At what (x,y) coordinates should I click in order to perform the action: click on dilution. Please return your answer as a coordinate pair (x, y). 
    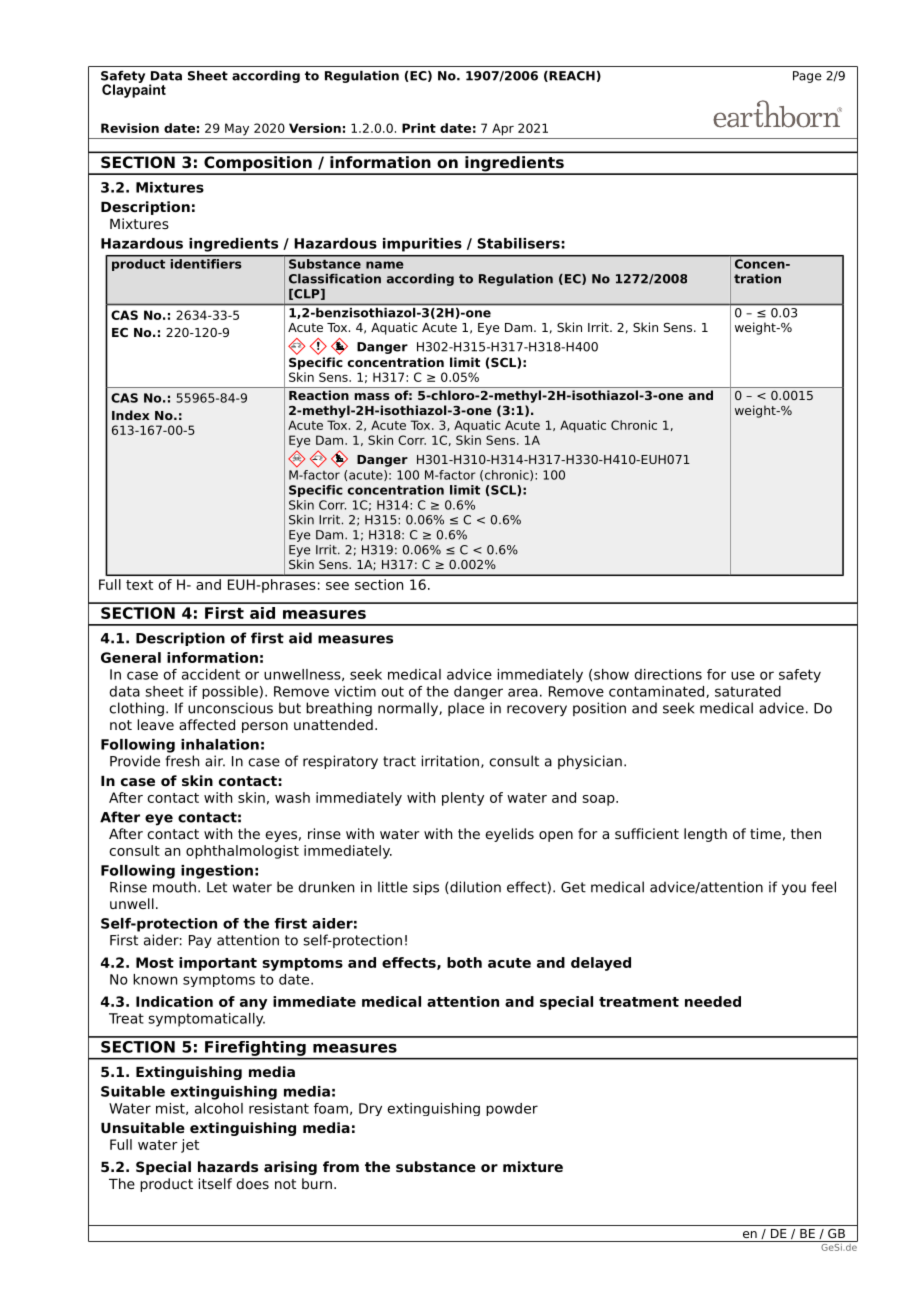
    Looking at the image, I should click on (474, 887).
